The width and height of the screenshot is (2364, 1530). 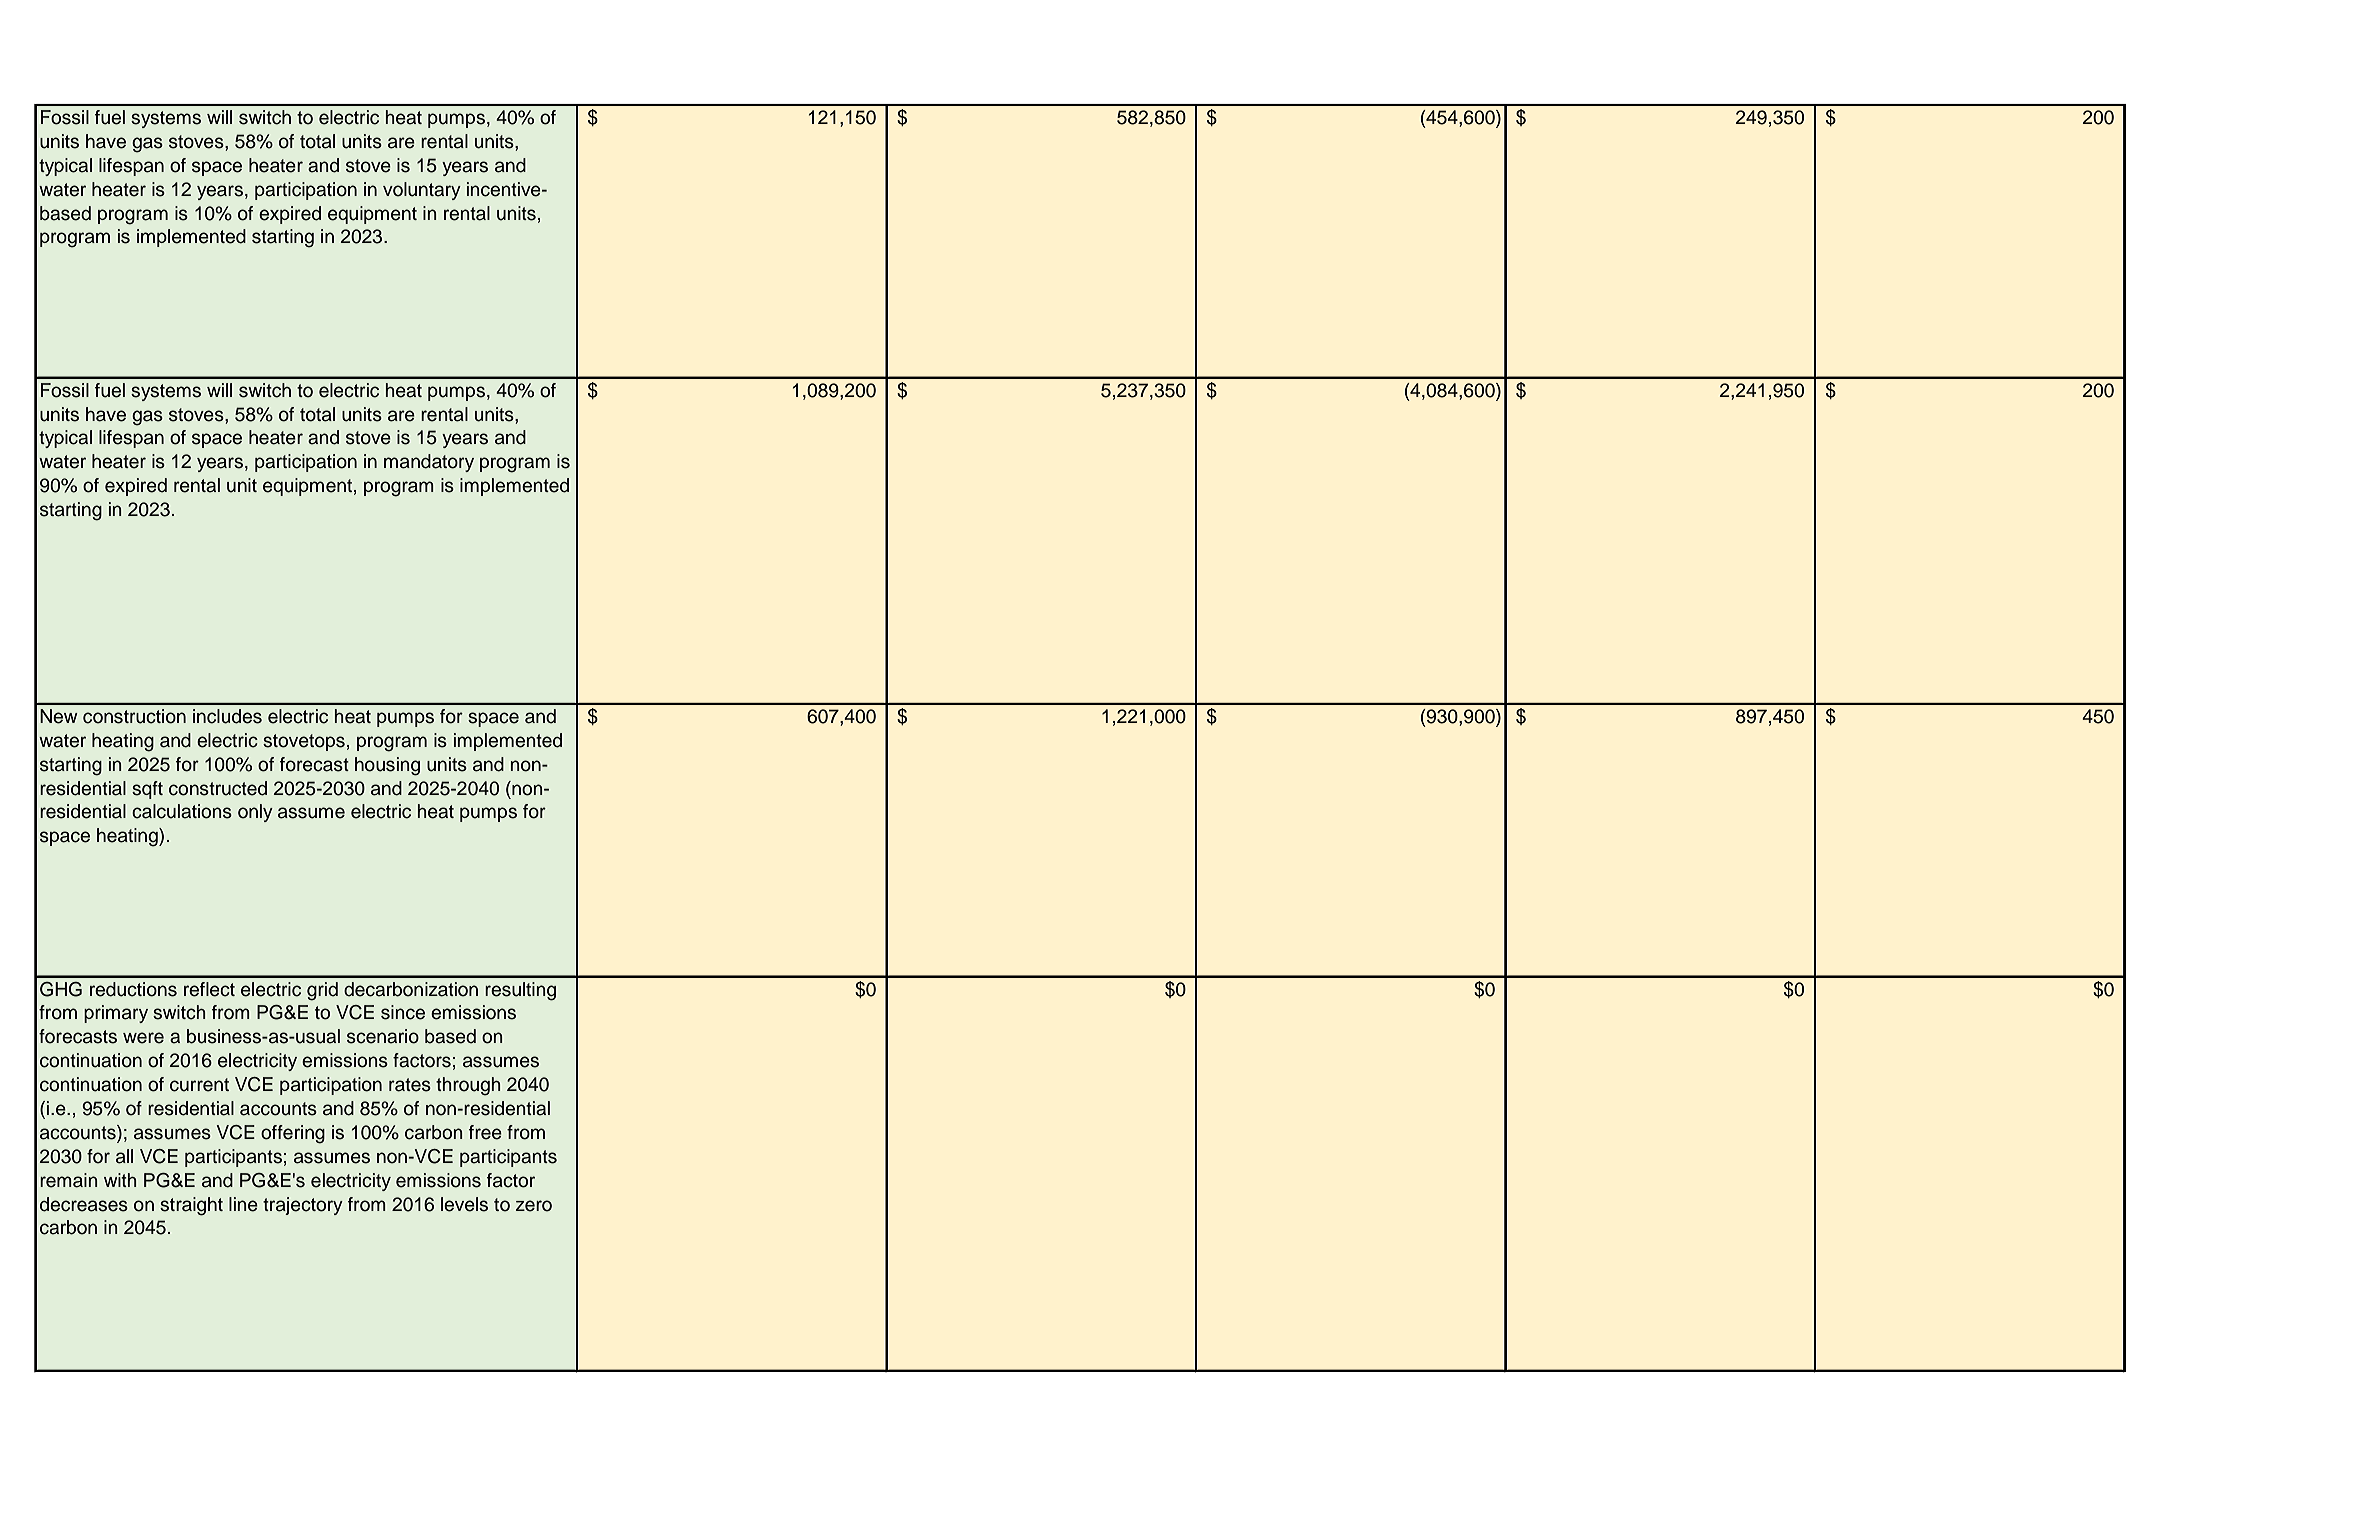 What do you see at coordinates (422, 191) in the screenshot?
I see `voluntary` at bounding box center [422, 191].
